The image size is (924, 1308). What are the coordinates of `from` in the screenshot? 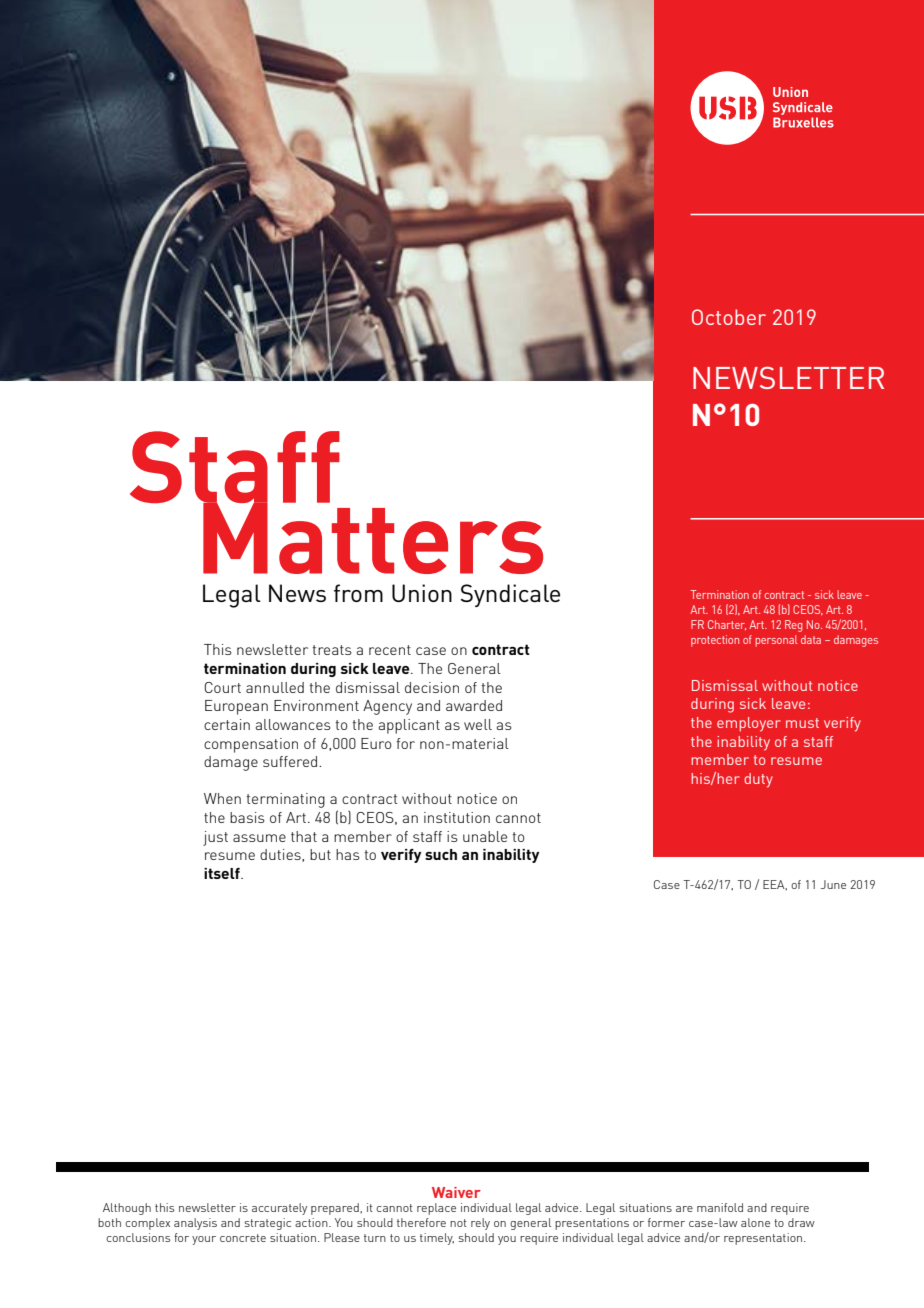 It's located at (358, 593).
